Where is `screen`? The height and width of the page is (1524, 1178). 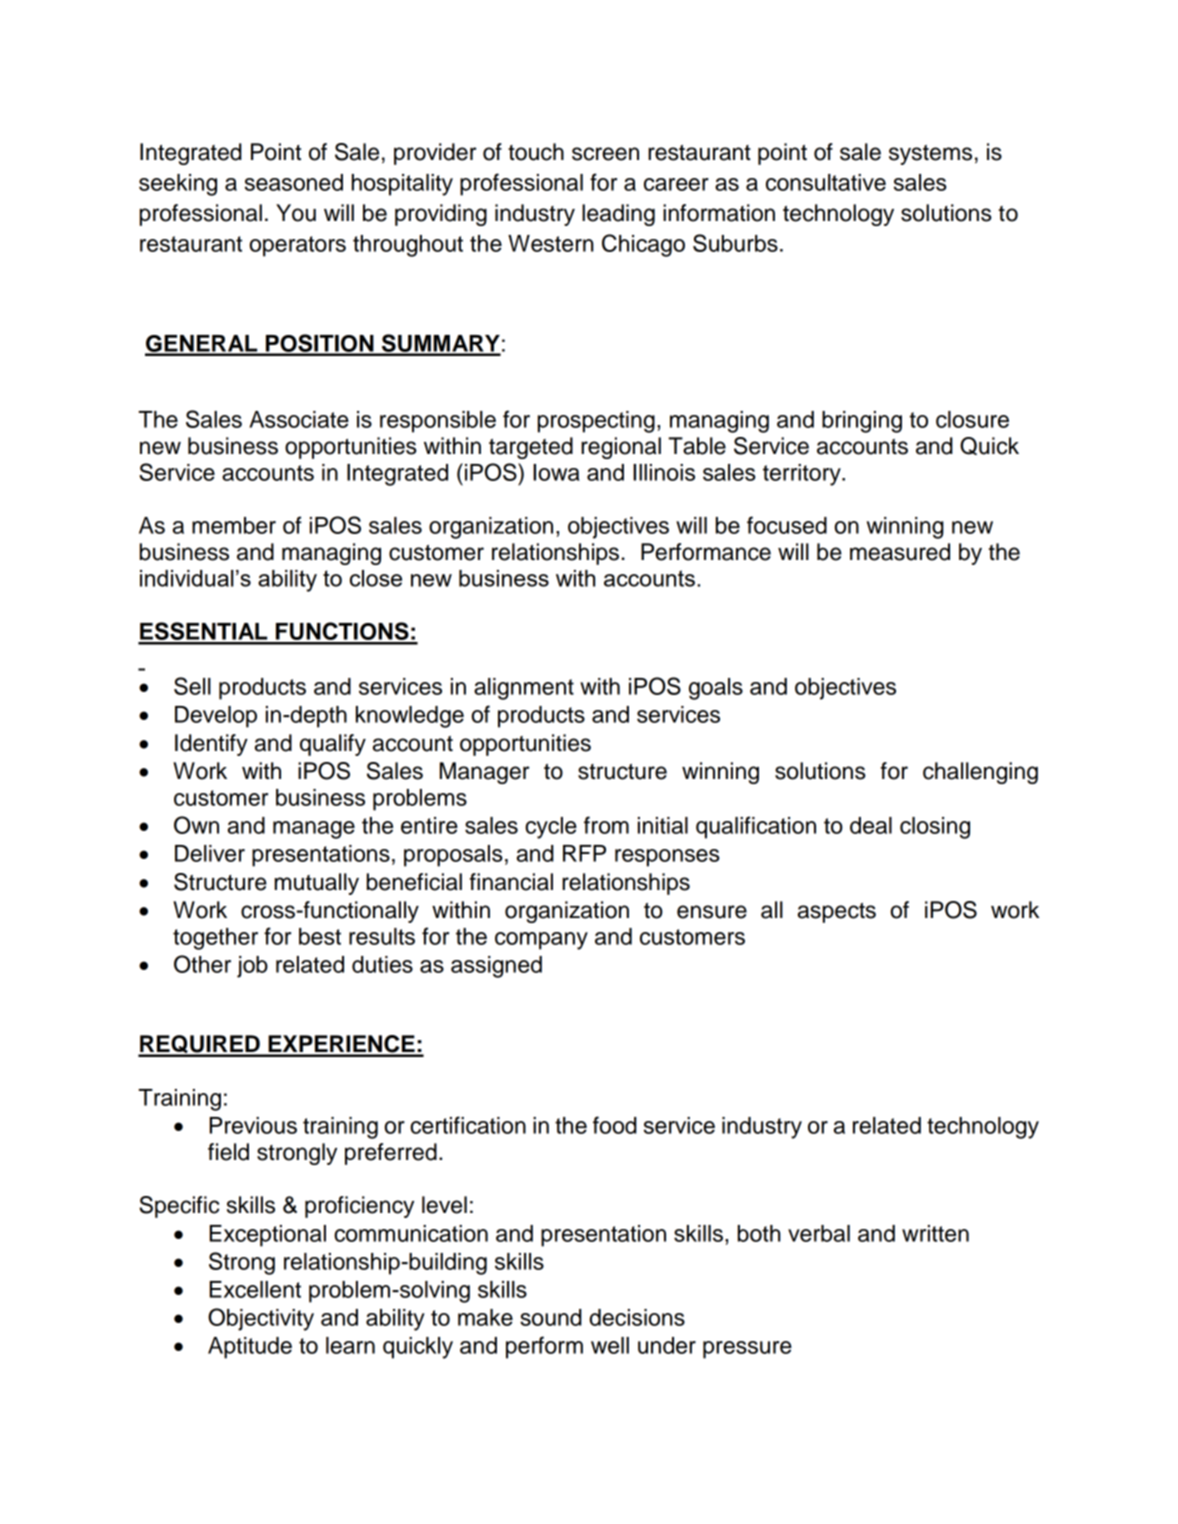
screen is located at coordinates (605, 154).
